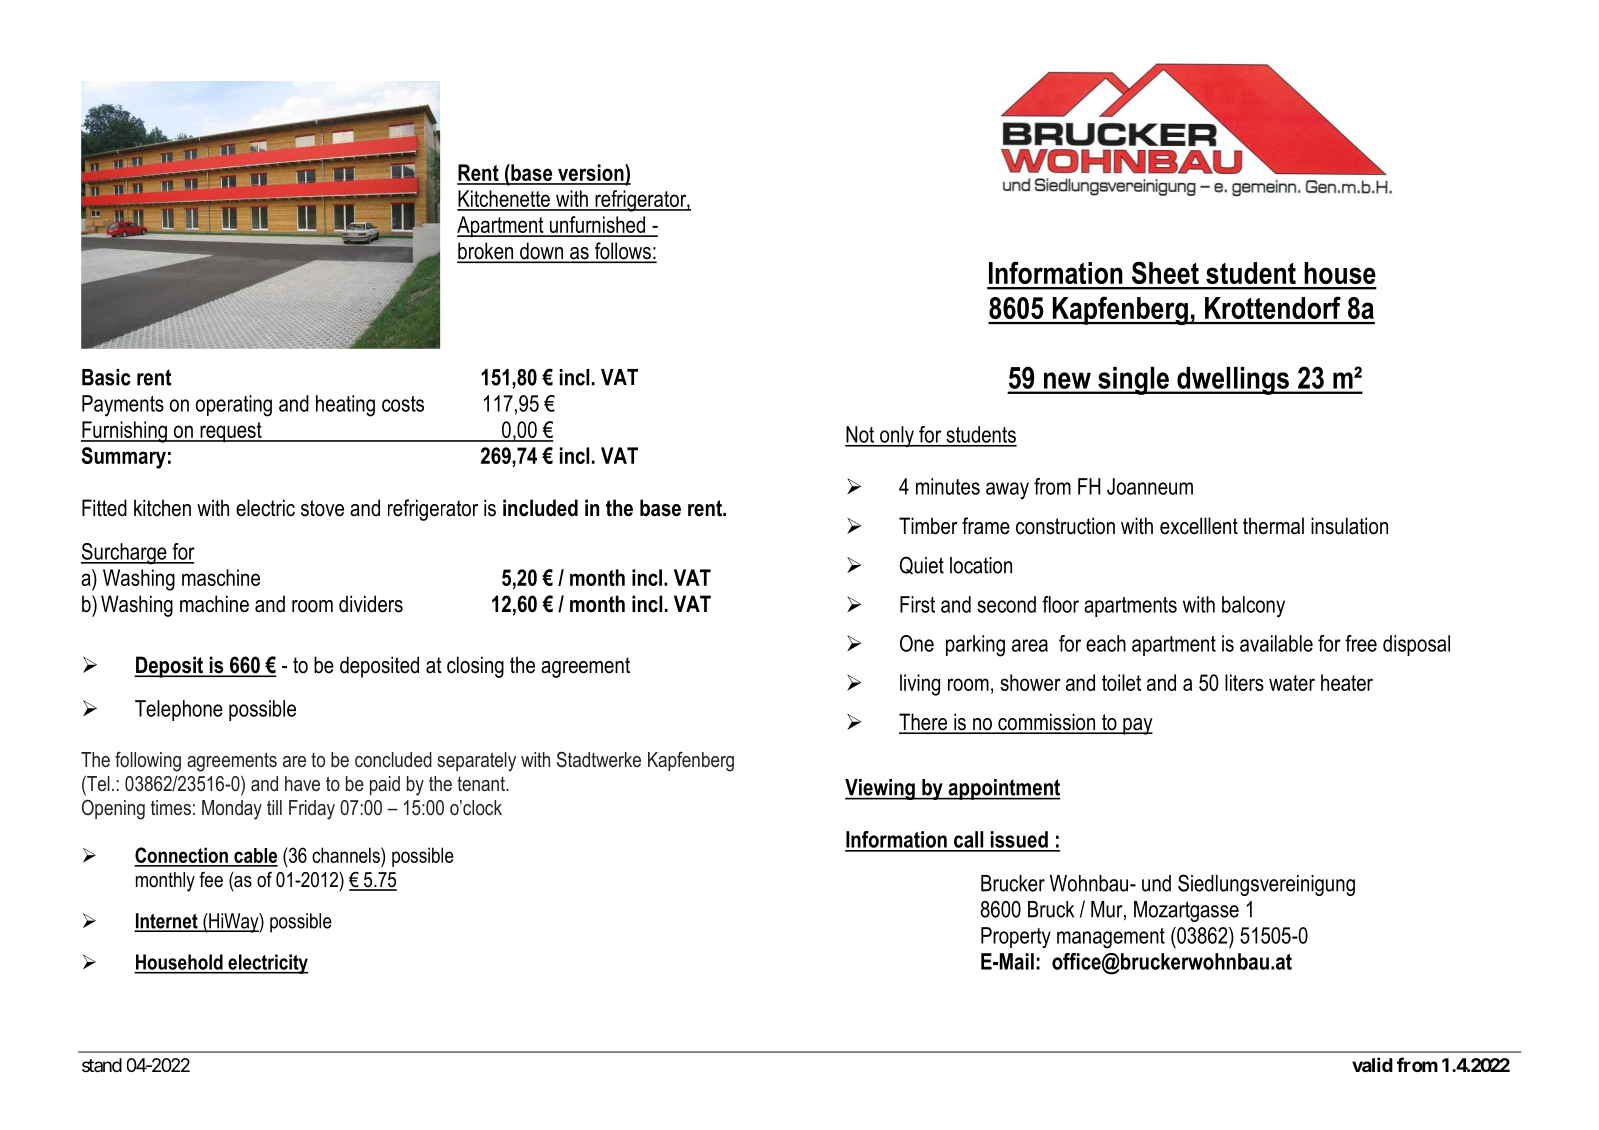  I want to click on stand, so click(102, 1065).
